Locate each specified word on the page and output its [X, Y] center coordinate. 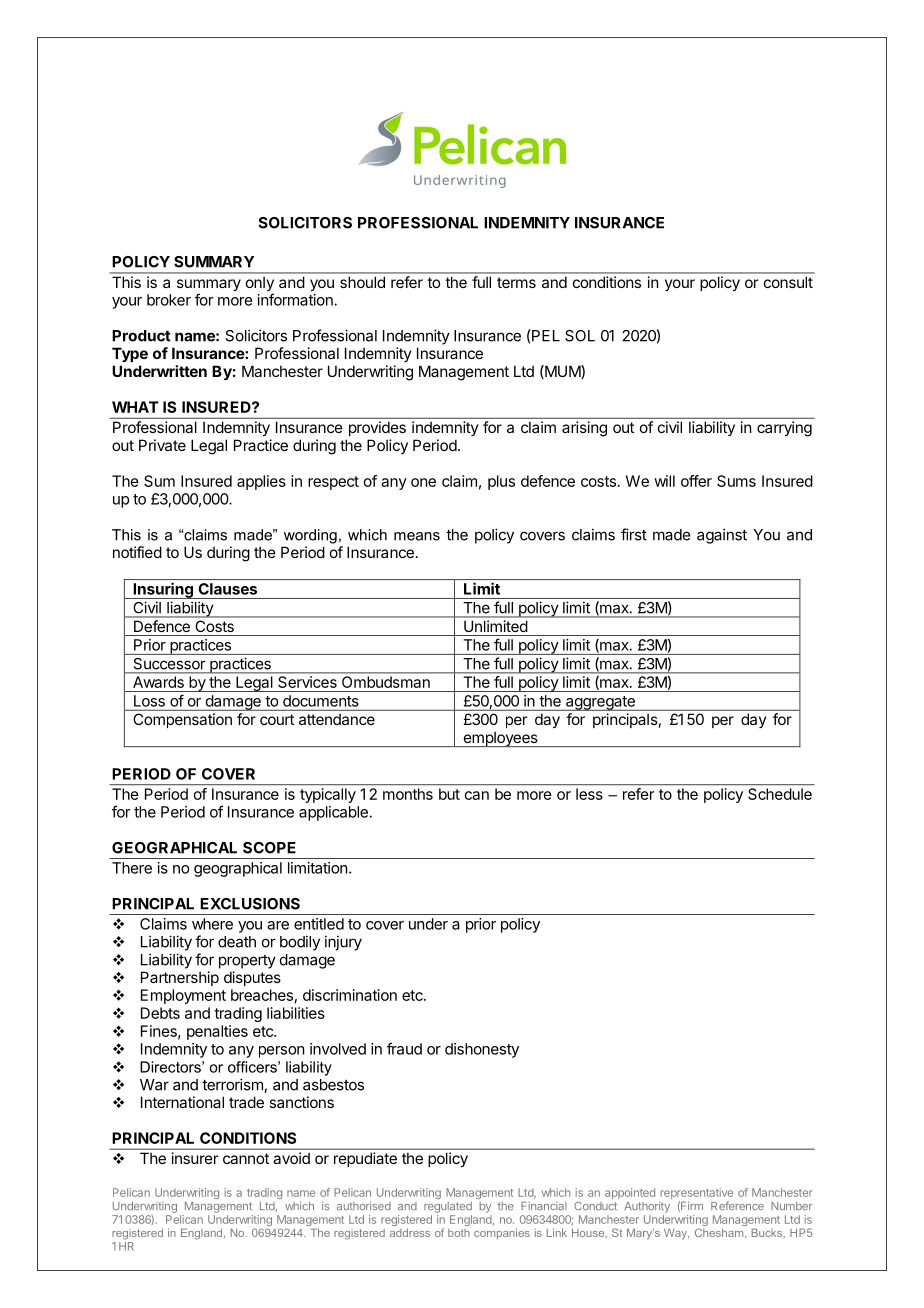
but [449, 794]
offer [696, 481]
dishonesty [482, 1050]
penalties [217, 1032]
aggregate [600, 703]
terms [516, 282]
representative [696, 1195]
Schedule [780, 794]
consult [788, 282]
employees [500, 739]
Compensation [182, 720]
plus [501, 482]
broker [169, 300]
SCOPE [269, 848]
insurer [195, 1158]
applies [261, 482]
